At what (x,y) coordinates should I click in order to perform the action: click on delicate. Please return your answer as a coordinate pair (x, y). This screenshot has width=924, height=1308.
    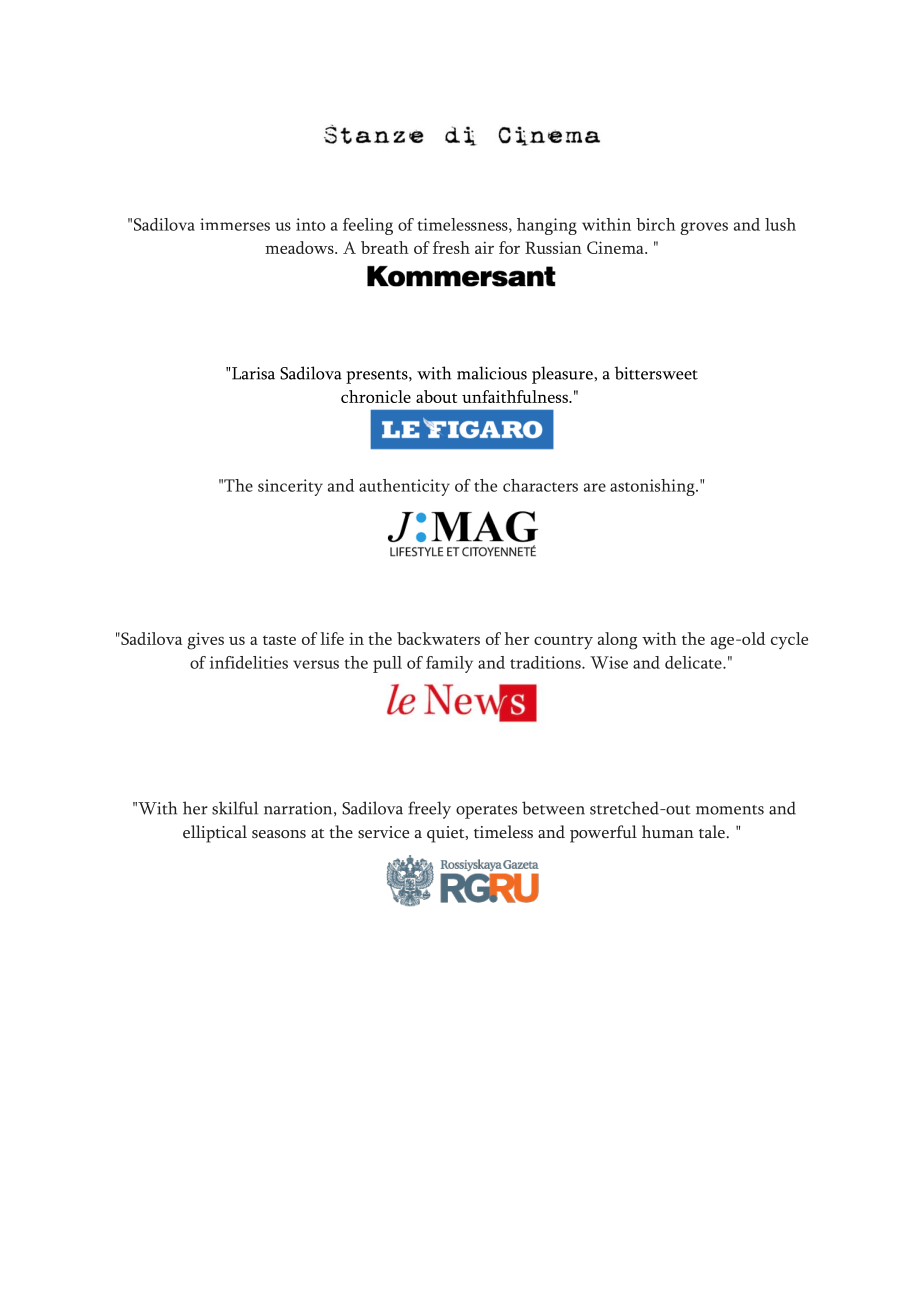
    Looking at the image, I should click on (694, 662).
